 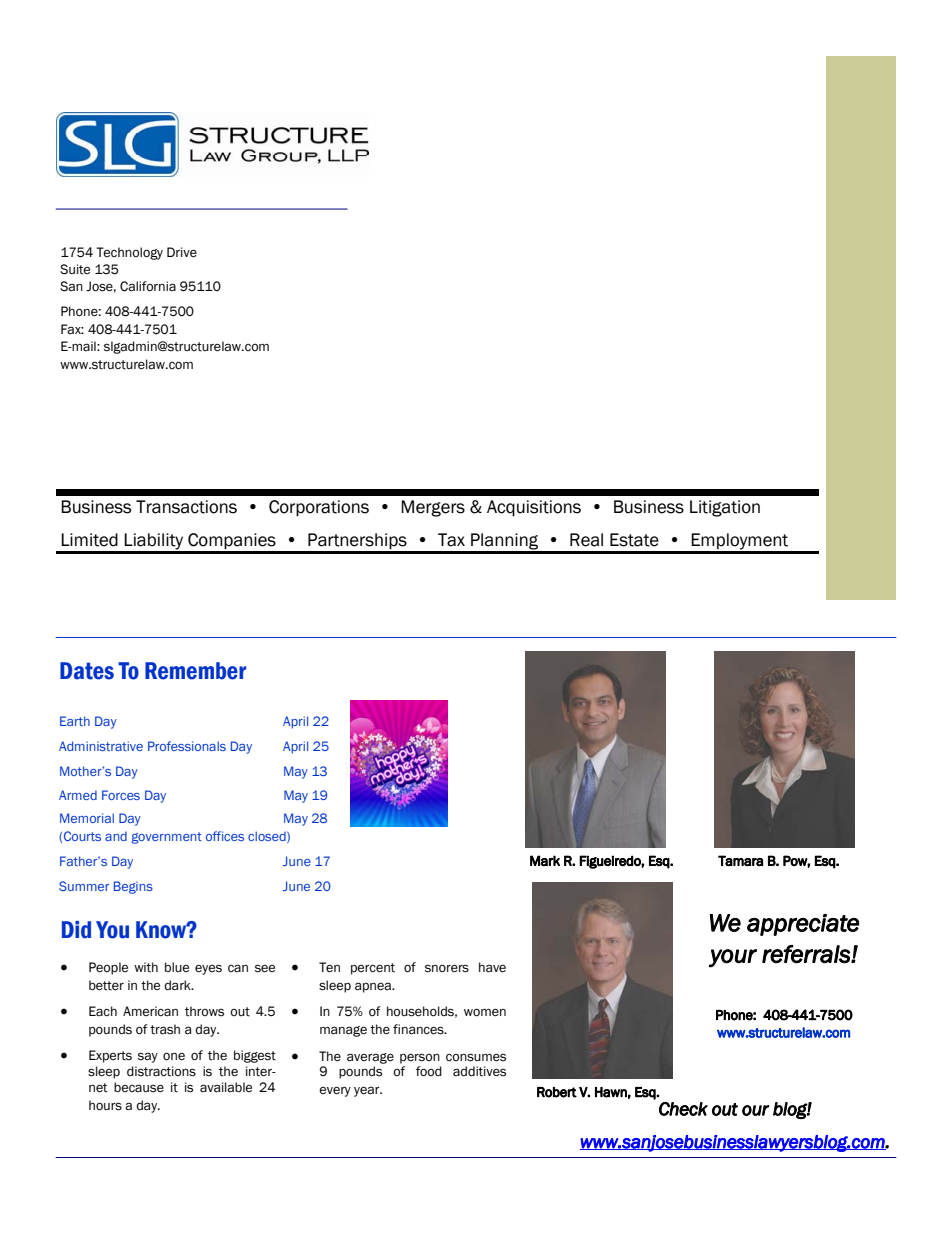 What do you see at coordinates (725, 508) in the image?
I see `Litigation` at bounding box center [725, 508].
